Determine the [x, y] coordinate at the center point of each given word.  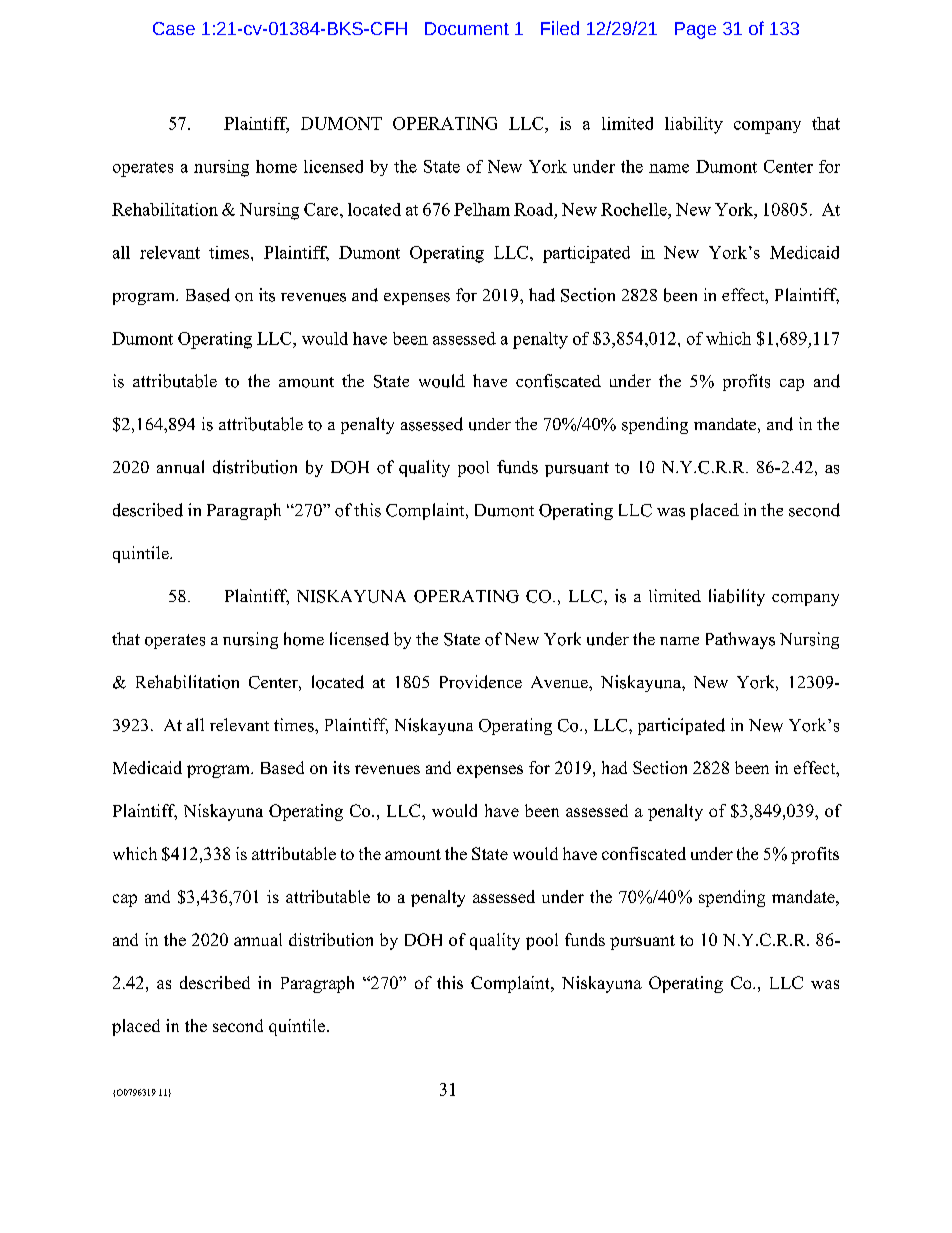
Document [467, 28]
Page [695, 30]
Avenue [560, 682]
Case [174, 28]
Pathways [740, 640]
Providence [481, 682]
